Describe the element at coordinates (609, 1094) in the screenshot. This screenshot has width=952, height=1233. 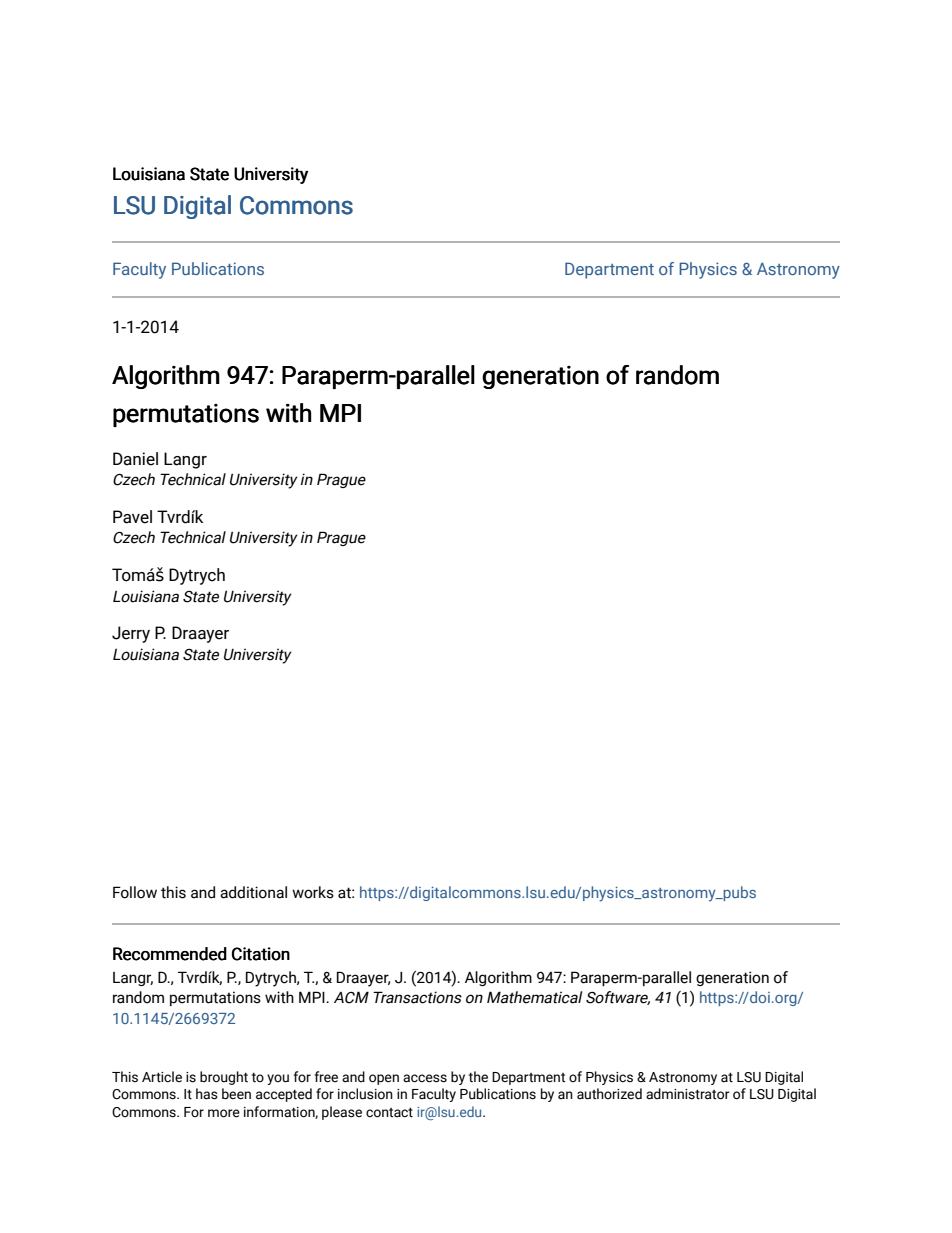
I see `authorized` at that location.
